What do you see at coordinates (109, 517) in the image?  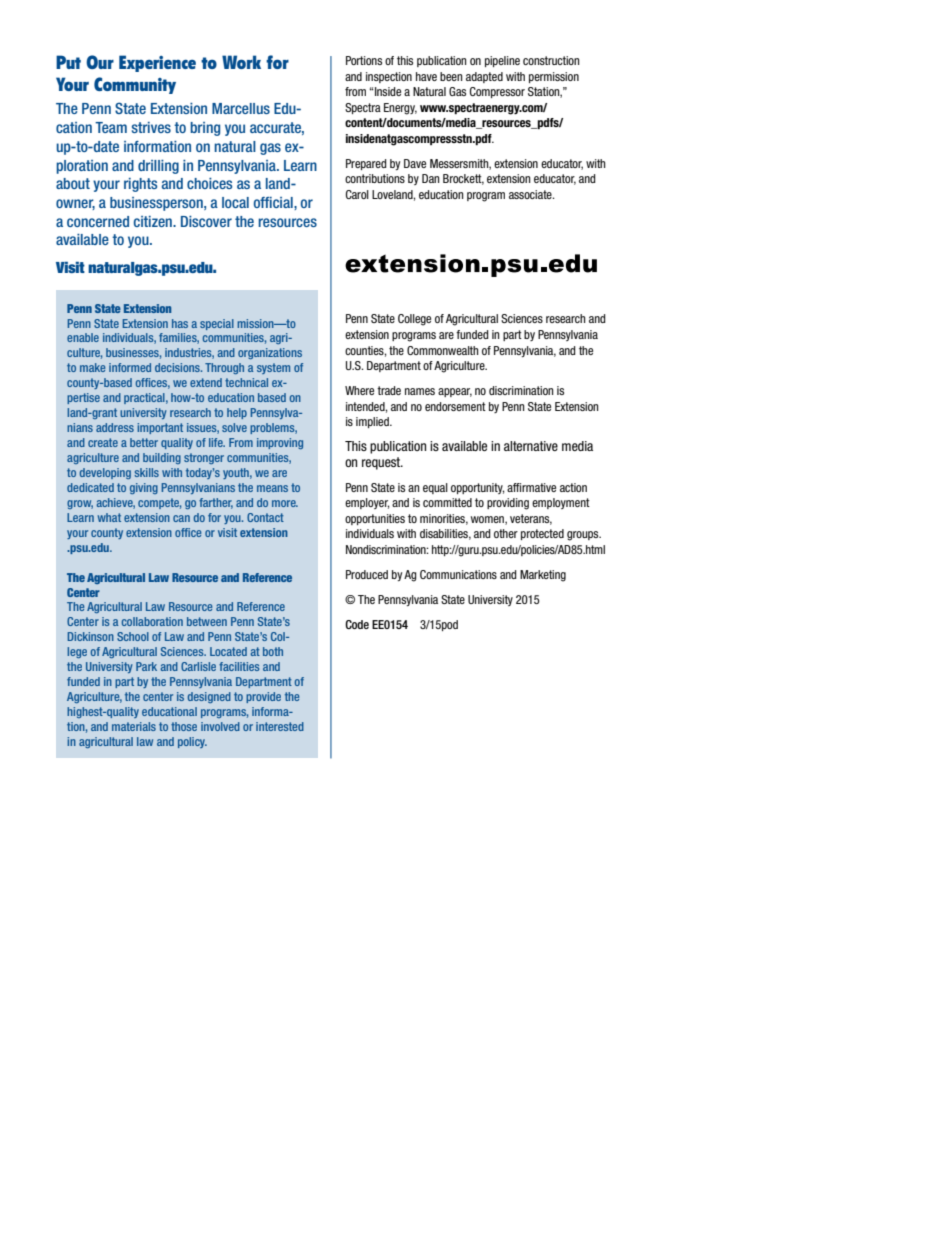 I see `what` at bounding box center [109, 517].
